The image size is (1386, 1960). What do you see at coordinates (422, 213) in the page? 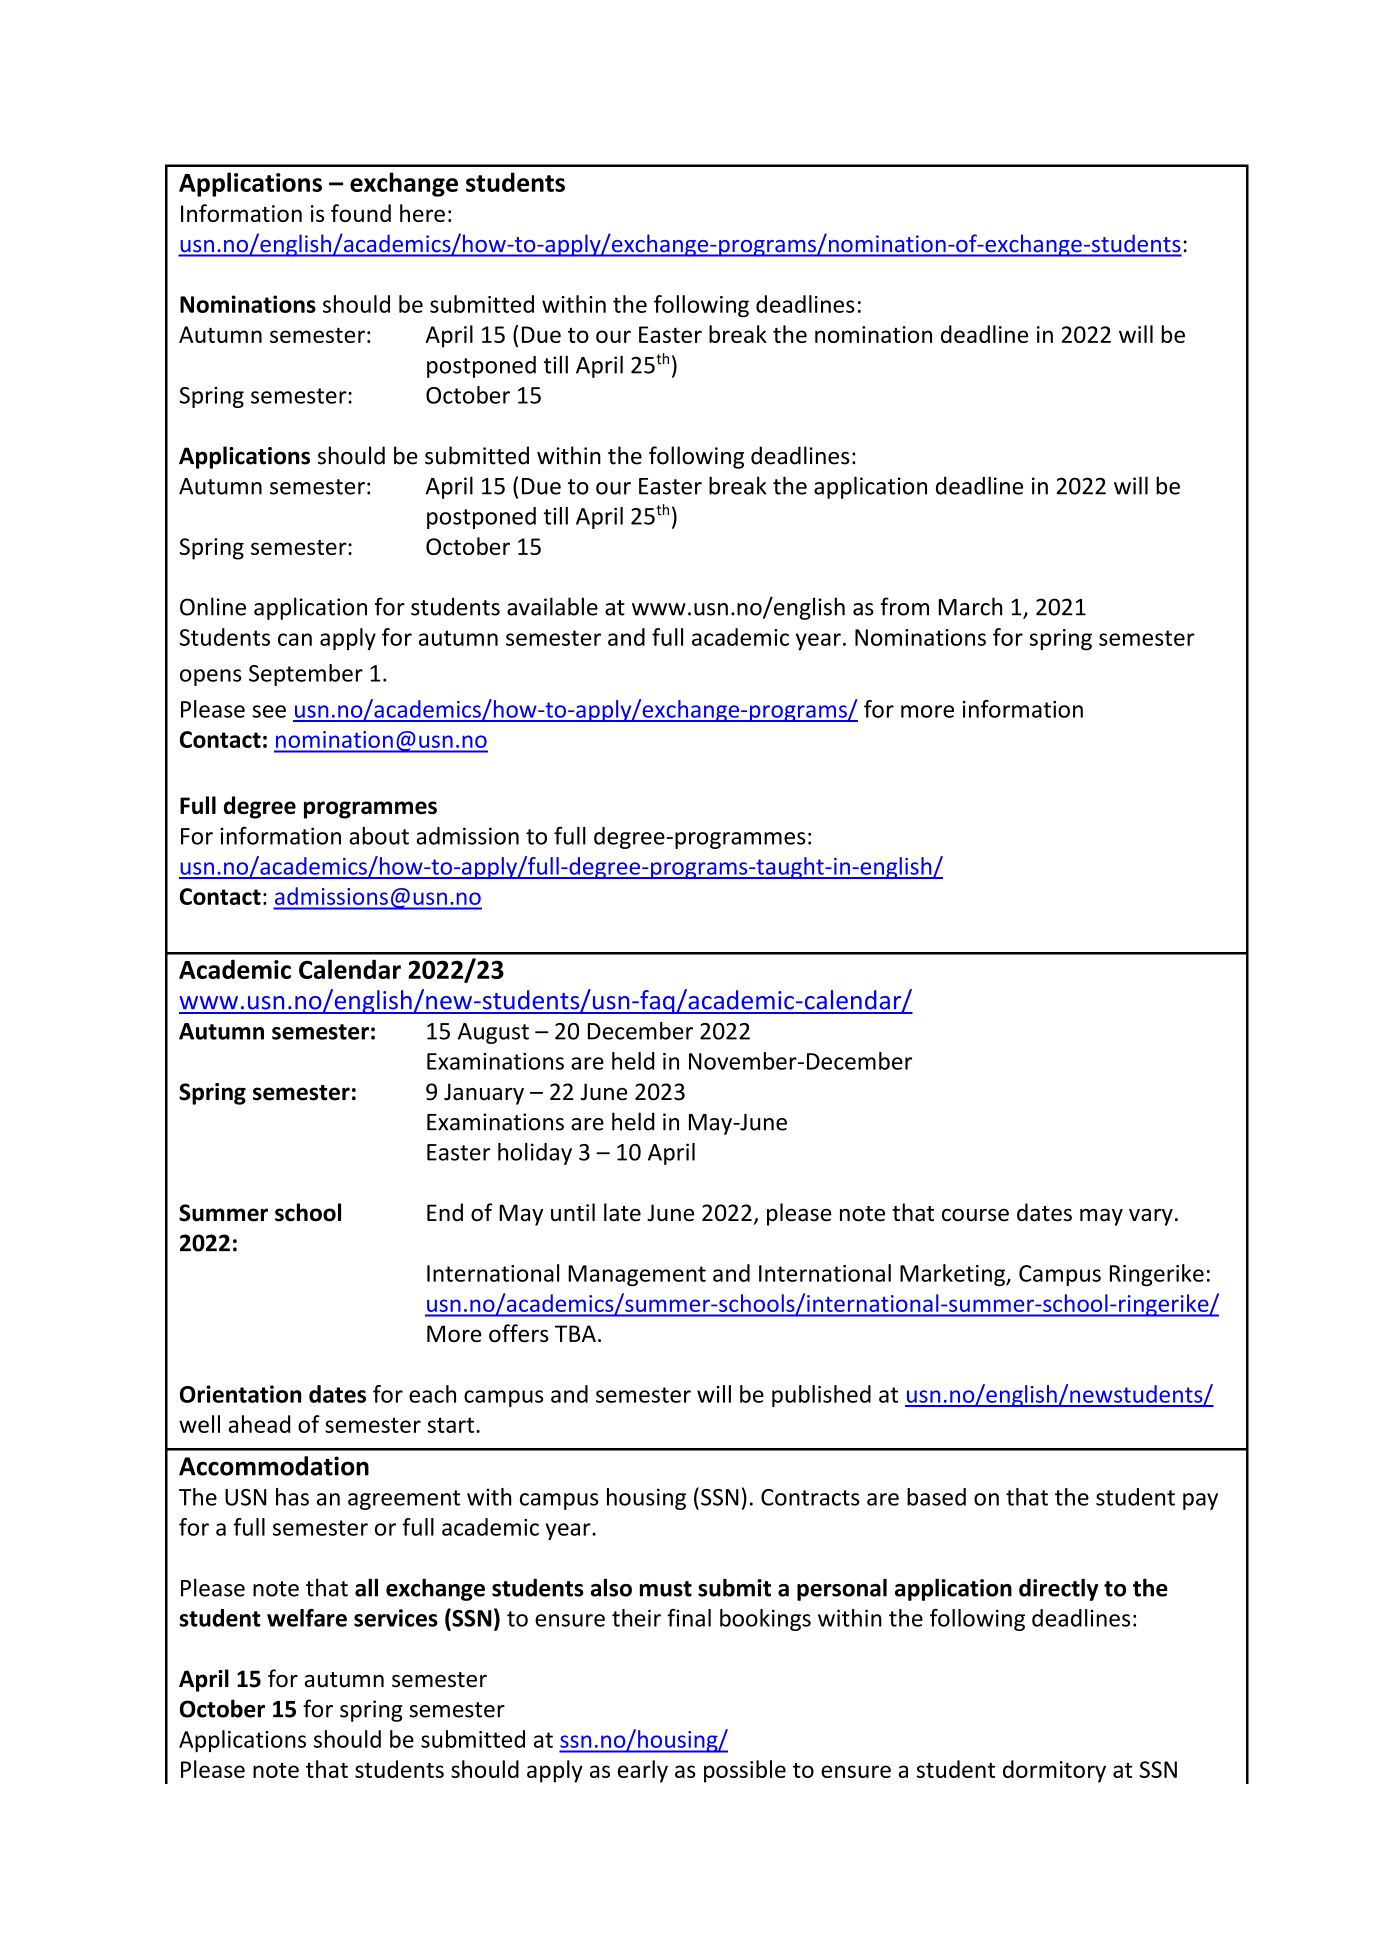
I see `here` at bounding box center [422, 213].
